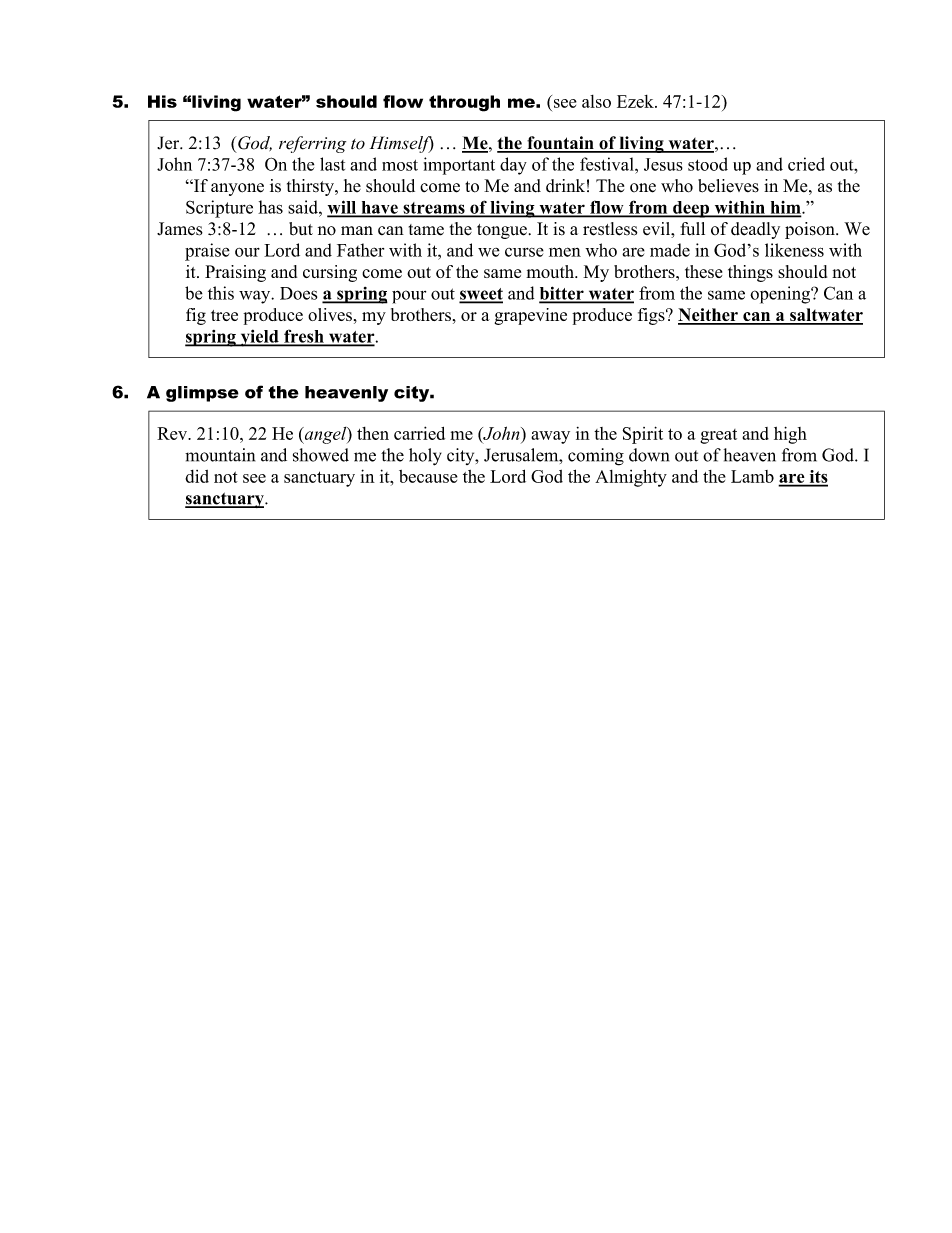 This screenshot has height=1233, width=952. Describe the element at coordinates (691, 209) in the screenshot. I see `deep` at that location.
